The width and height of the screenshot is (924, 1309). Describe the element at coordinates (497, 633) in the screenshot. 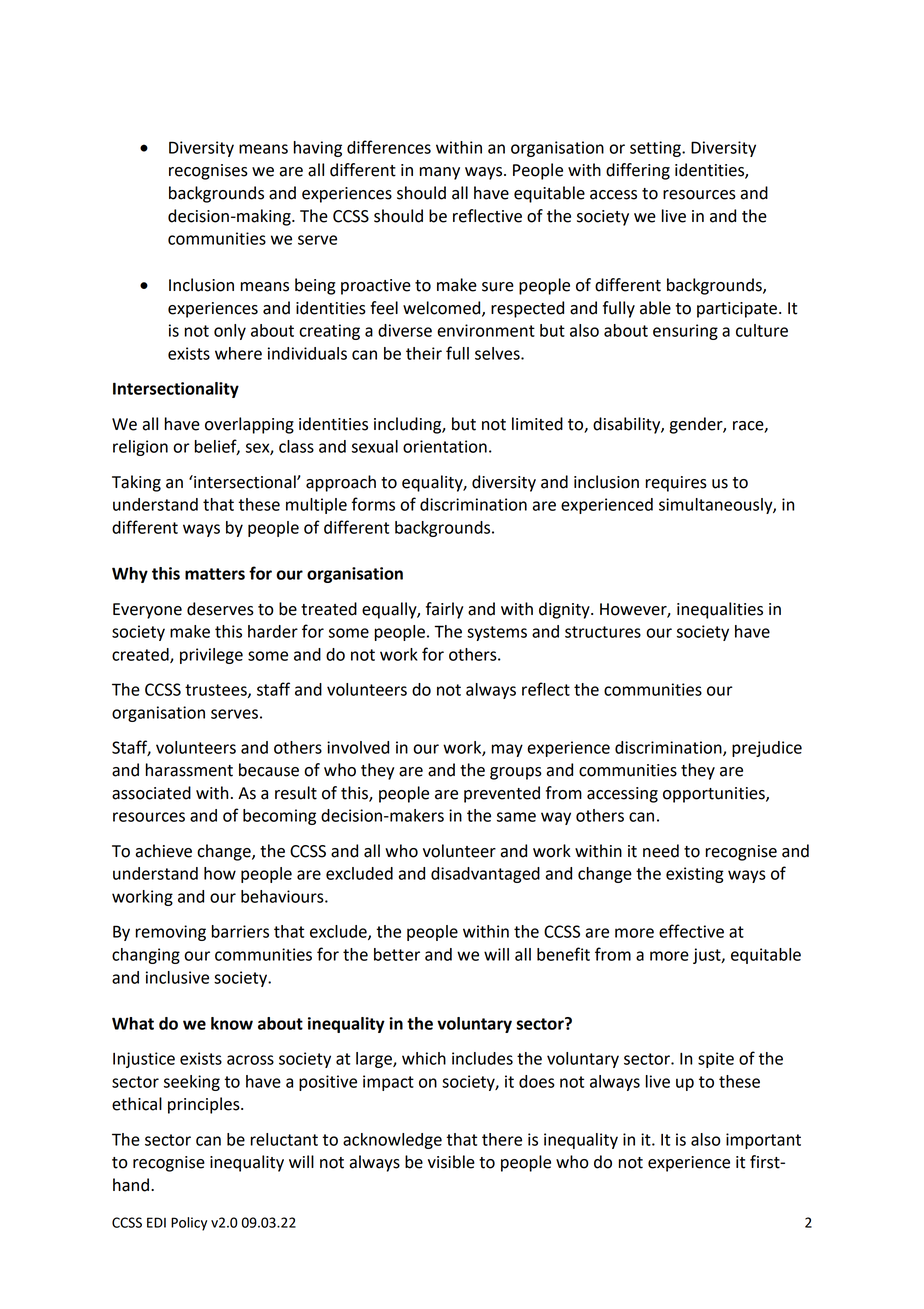

I see `systems` at that location.
